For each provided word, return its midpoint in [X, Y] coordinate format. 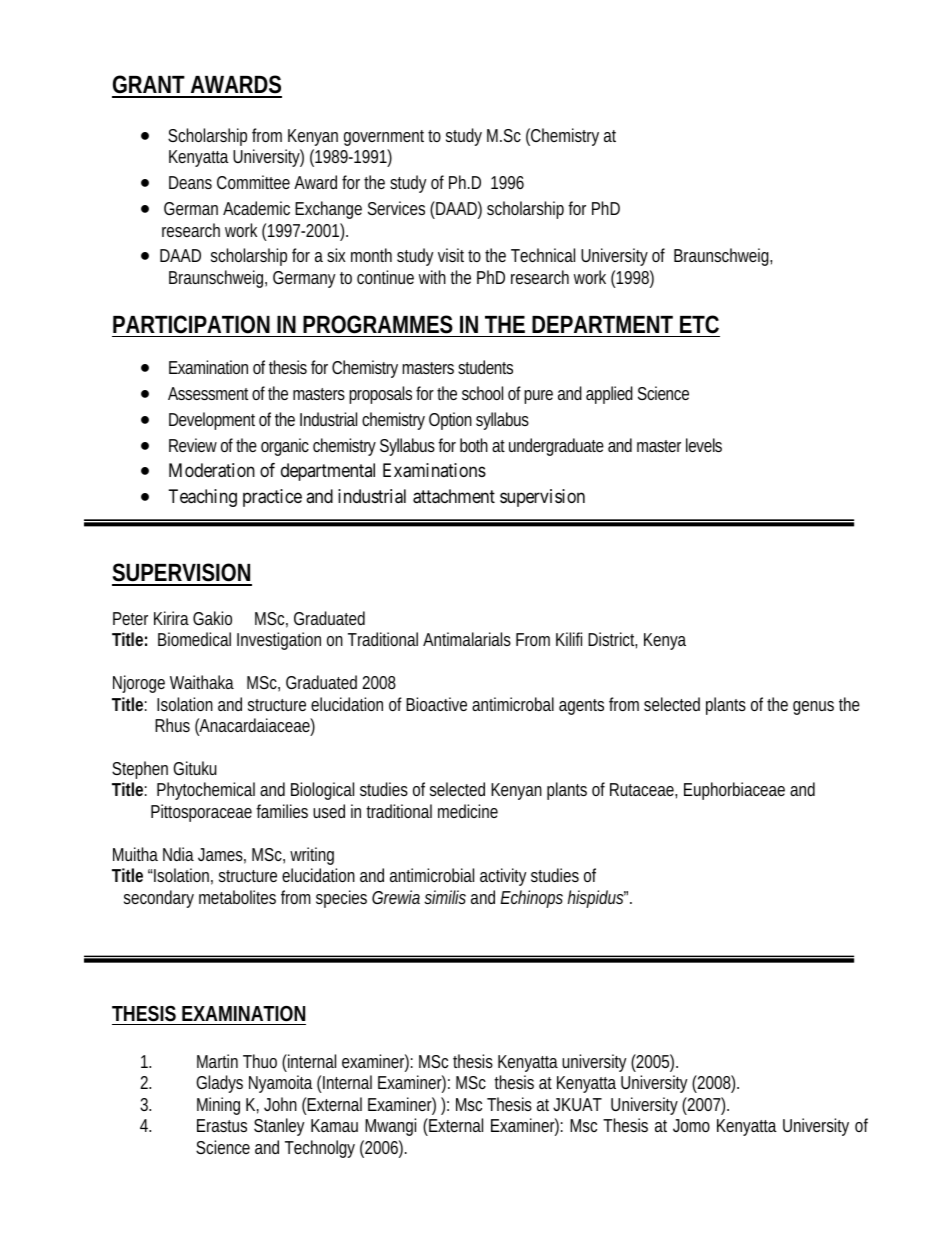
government [384, 138]
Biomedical [194, 639]
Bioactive [436, 704]
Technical [543, 255]
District [612, 640]
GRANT [148, 86]
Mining [218, 1106]
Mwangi [390, 1127]
